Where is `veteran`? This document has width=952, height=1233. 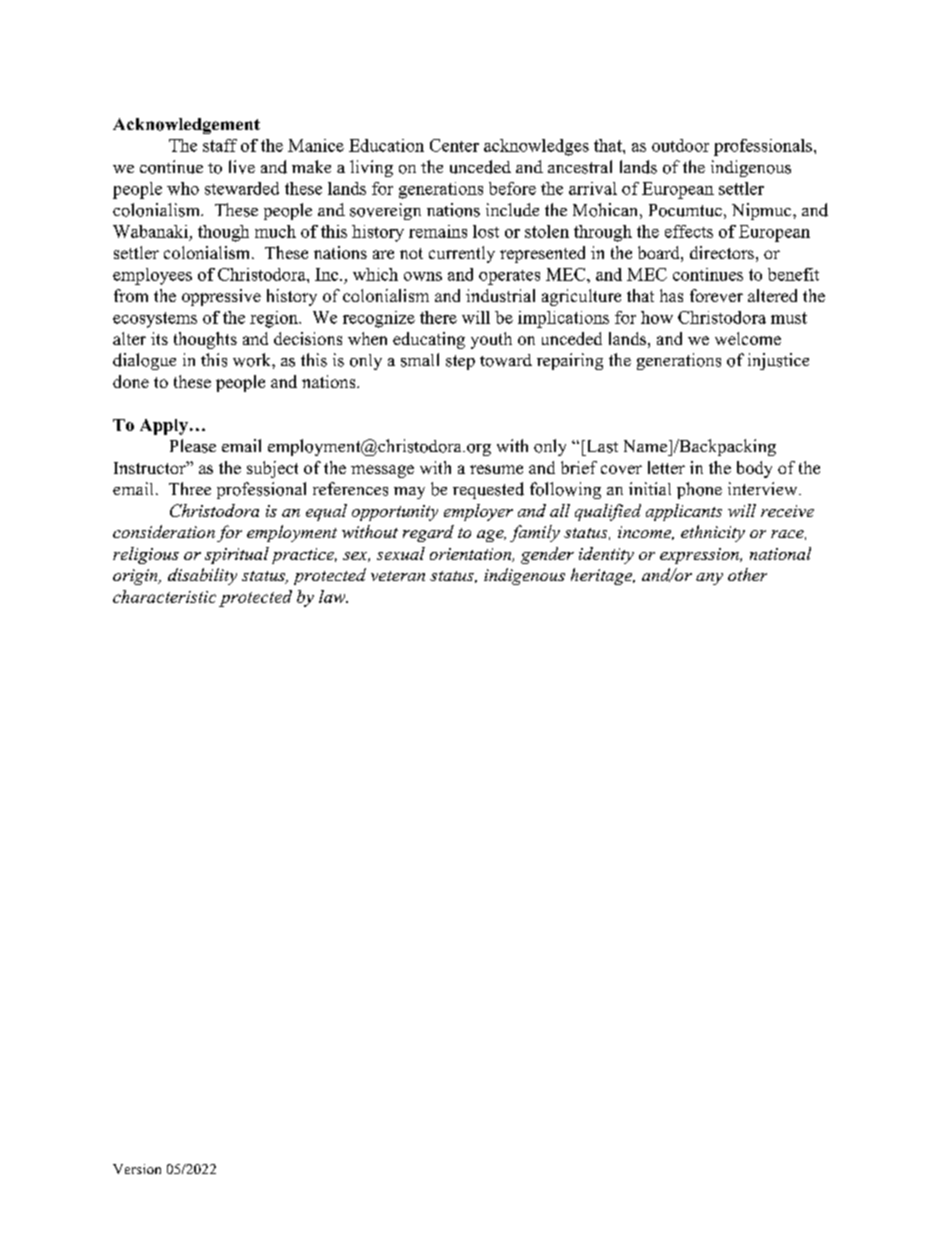
veteran is located at coordinates (398, 576).
